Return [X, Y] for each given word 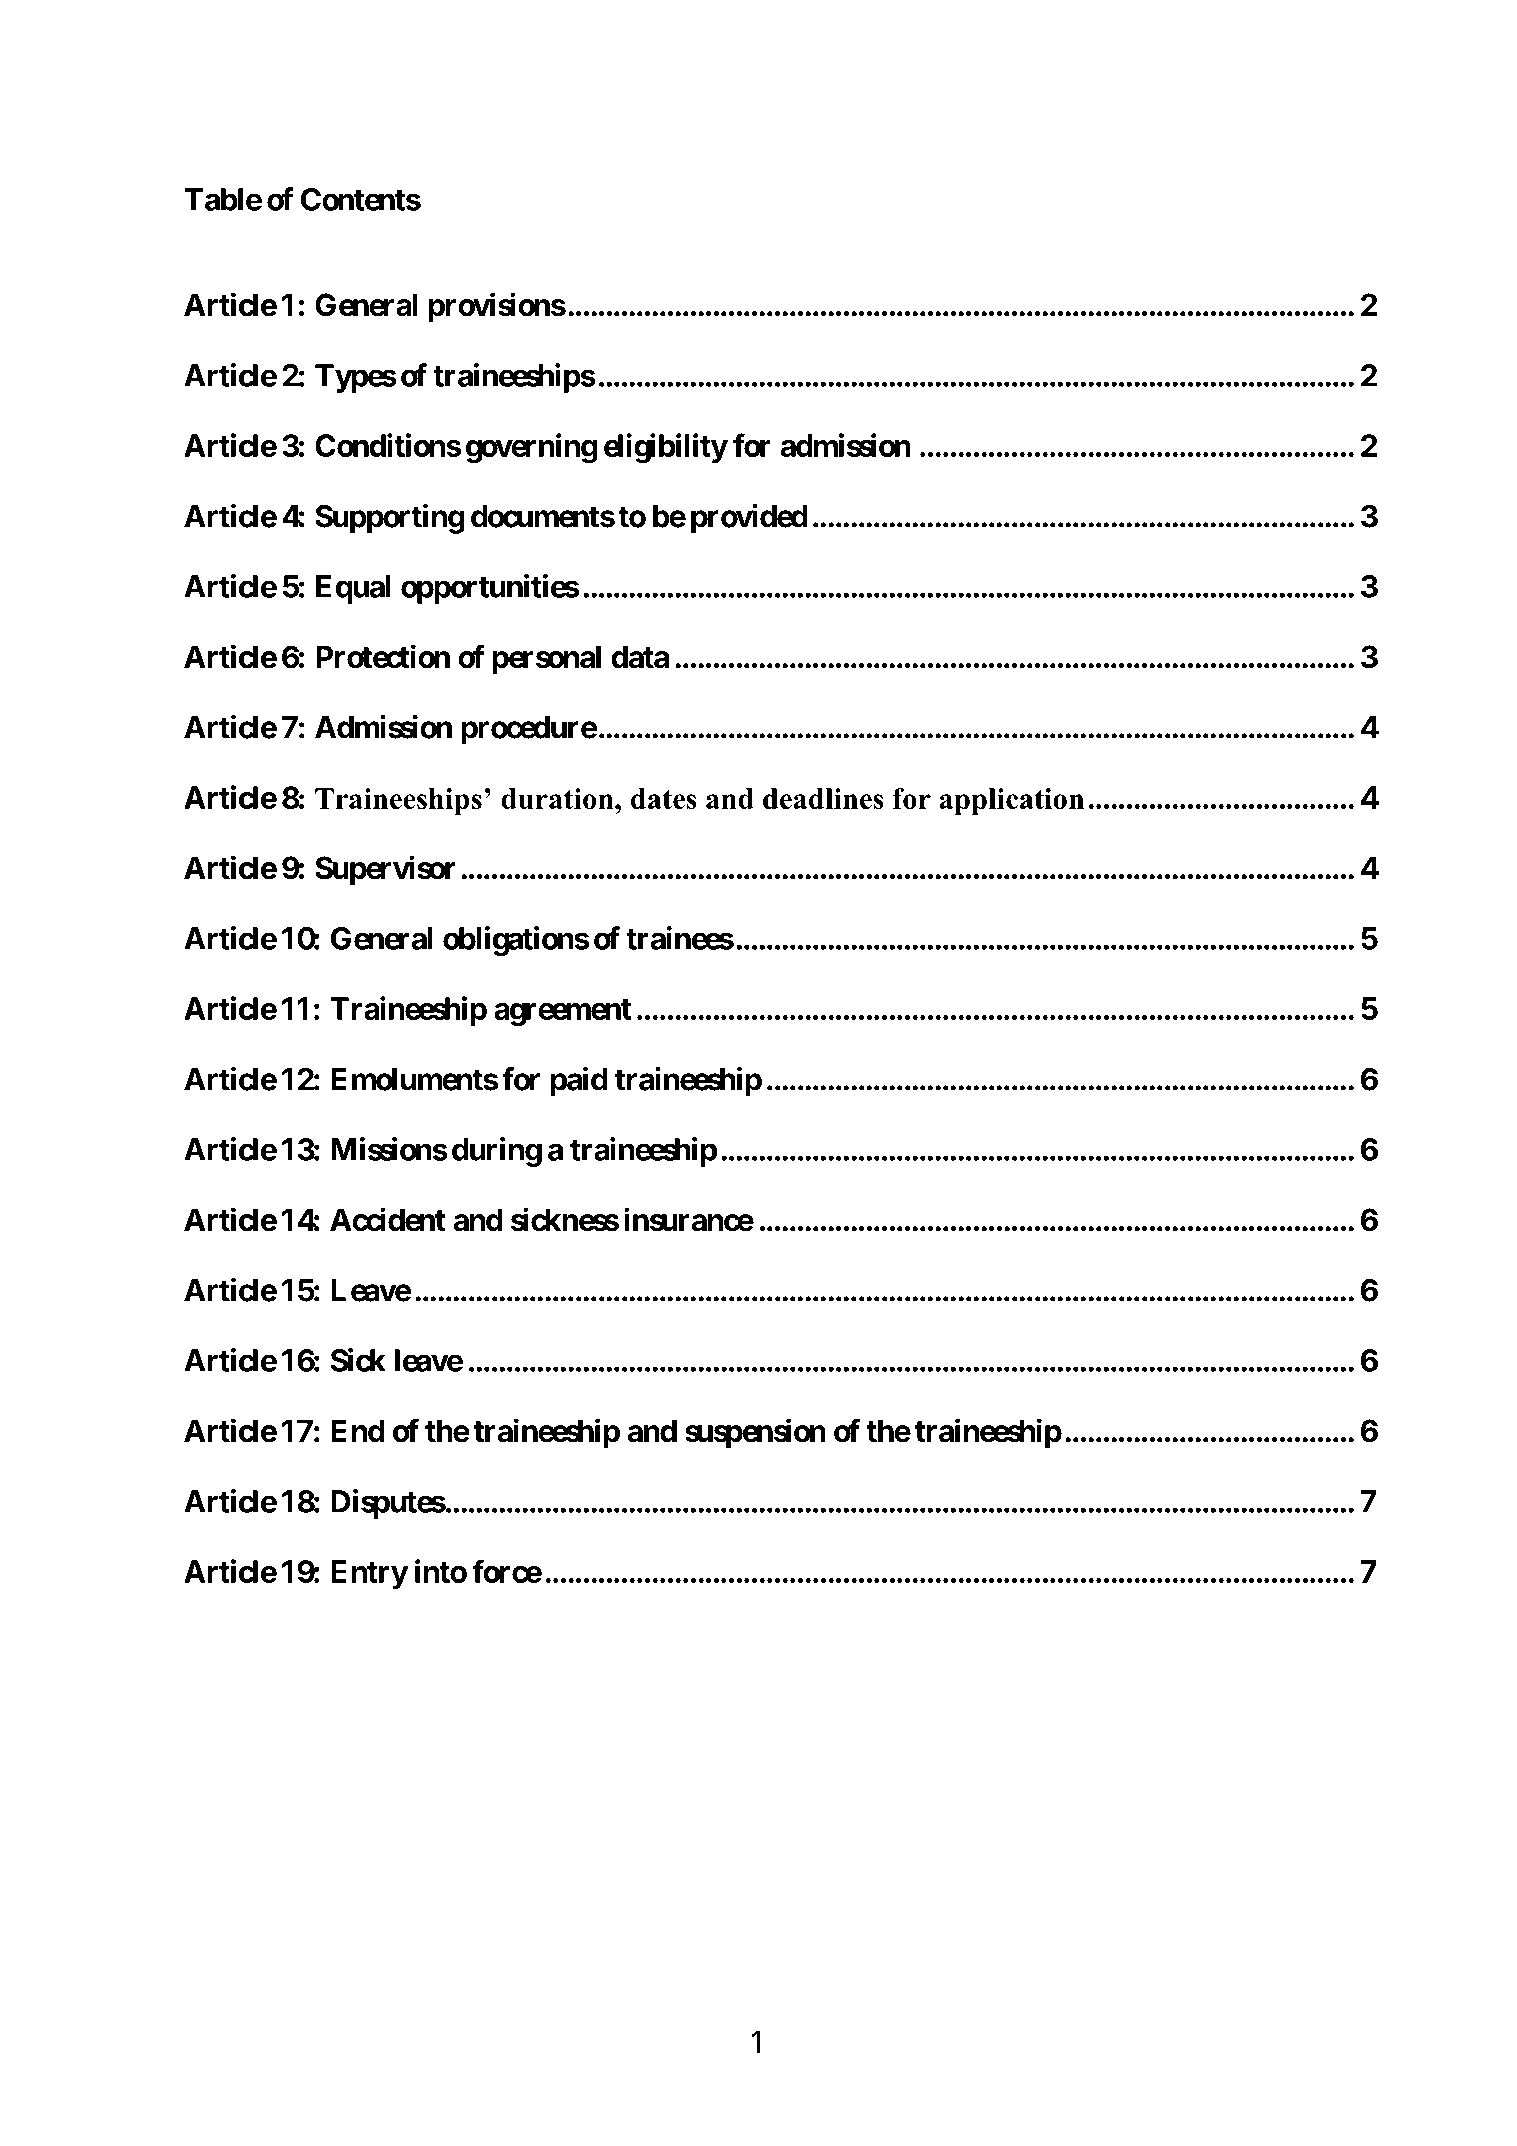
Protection [383, 656]
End [358, 1431]
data [640, 657]
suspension [755, 1433]
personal [546, 660]
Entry [369, 1574]
